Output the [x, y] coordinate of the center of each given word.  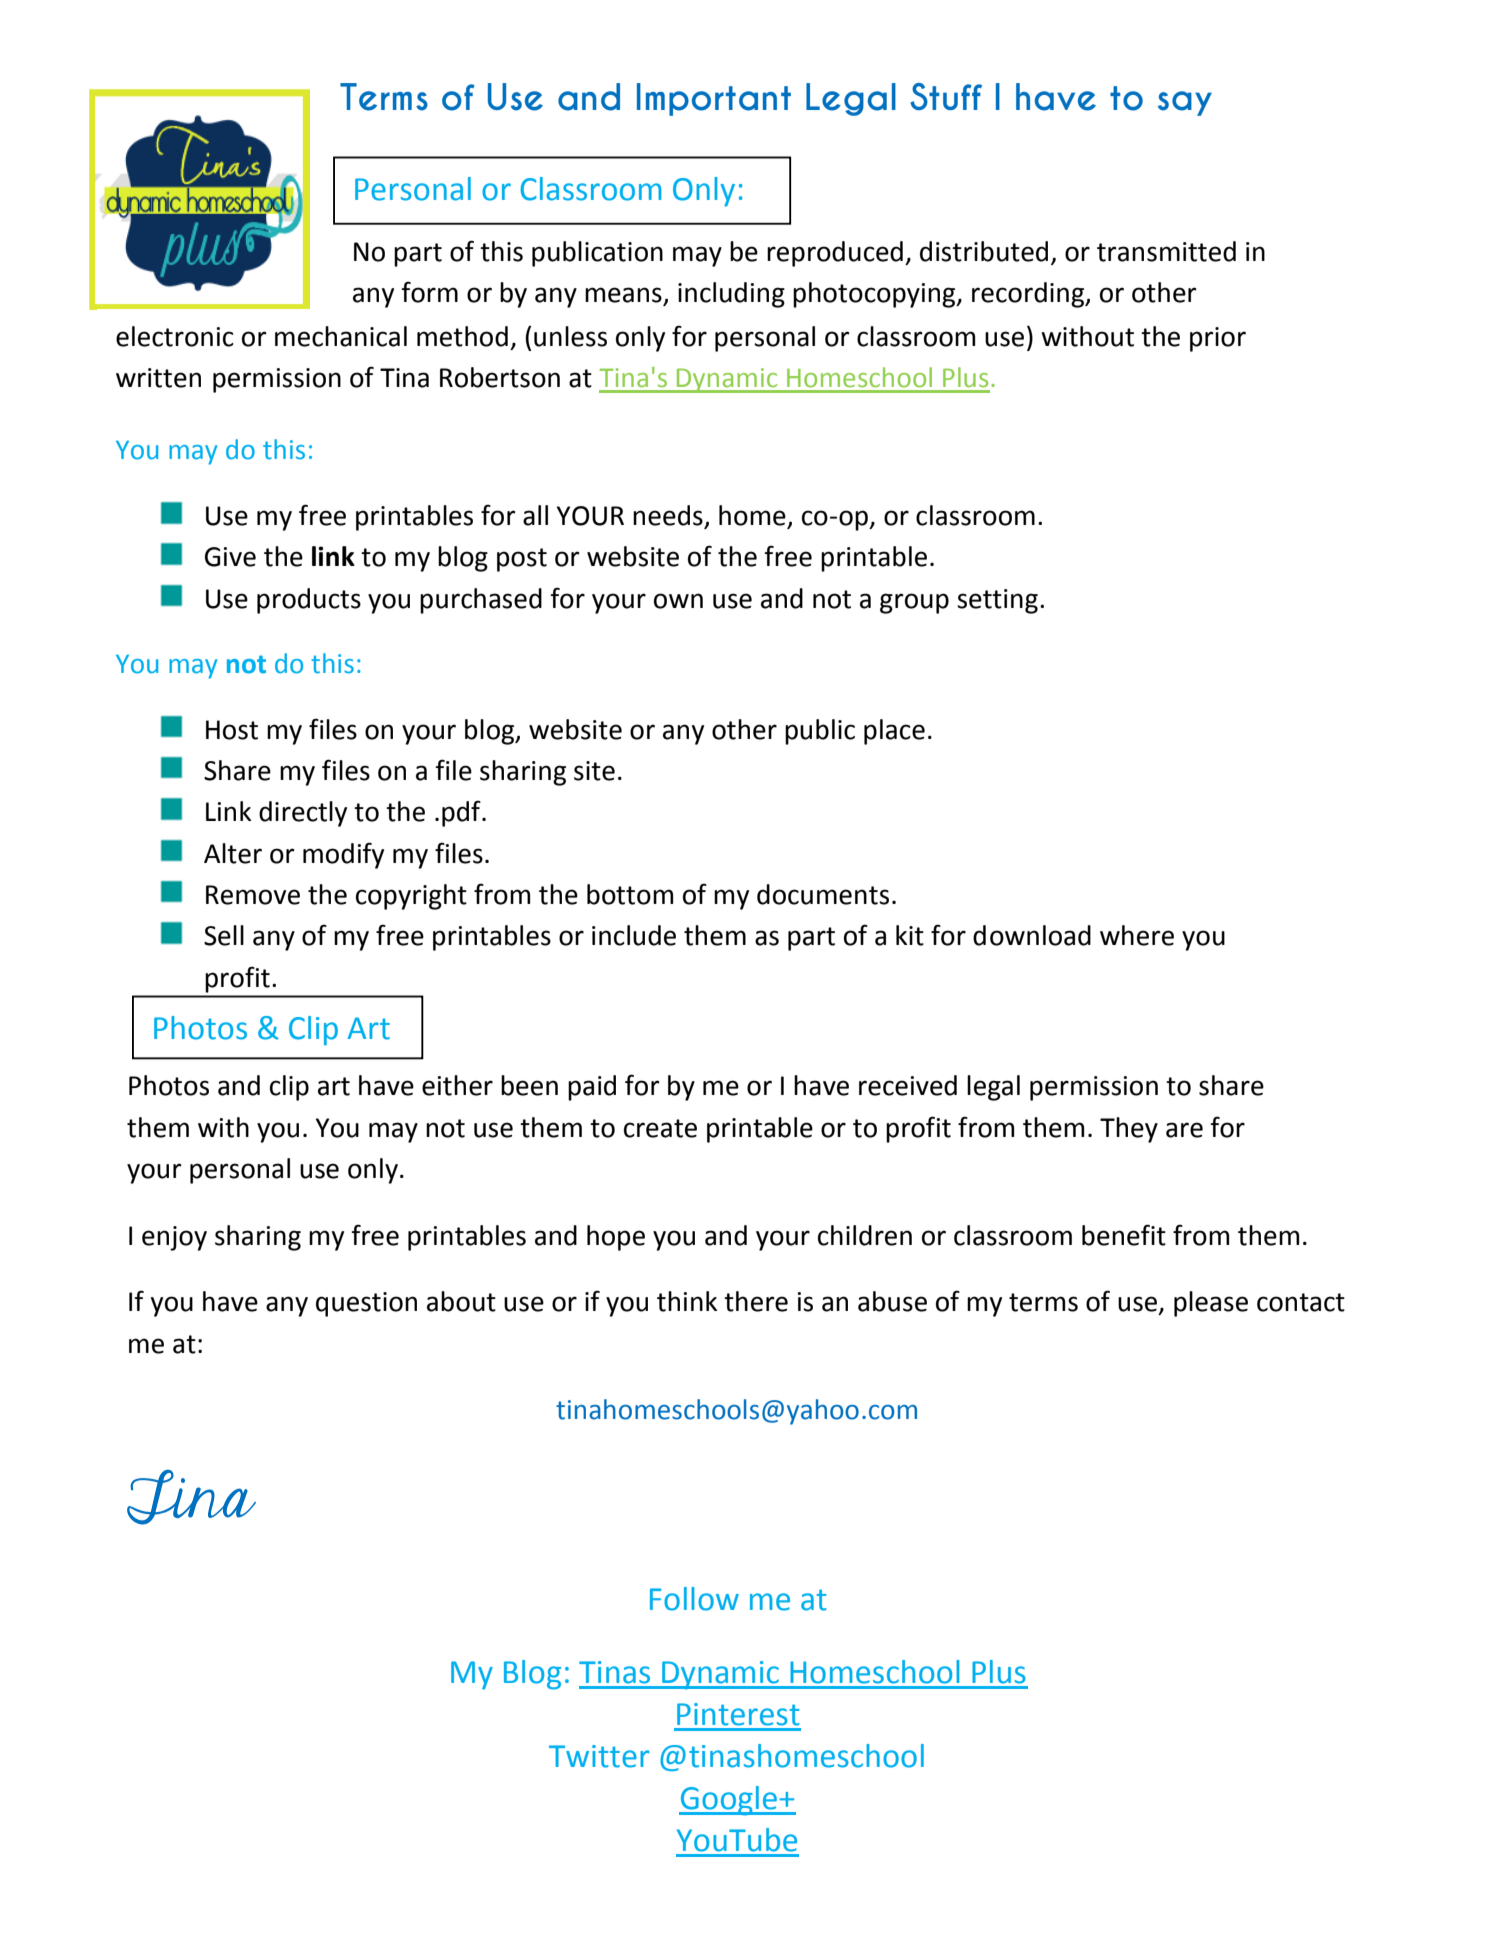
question [366, 1304]
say [1185, 103]
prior [1218, 339]
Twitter [599, 1756]
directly [303, 814]
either [457, 1085]
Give [230, 557]
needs [669, 516]
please [1211, 1304]
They [1129, 1130]
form [429, 292]
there [756, 1301]
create [660, 1128]
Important [714, 99]
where [1137, 935]
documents [823, 894]
